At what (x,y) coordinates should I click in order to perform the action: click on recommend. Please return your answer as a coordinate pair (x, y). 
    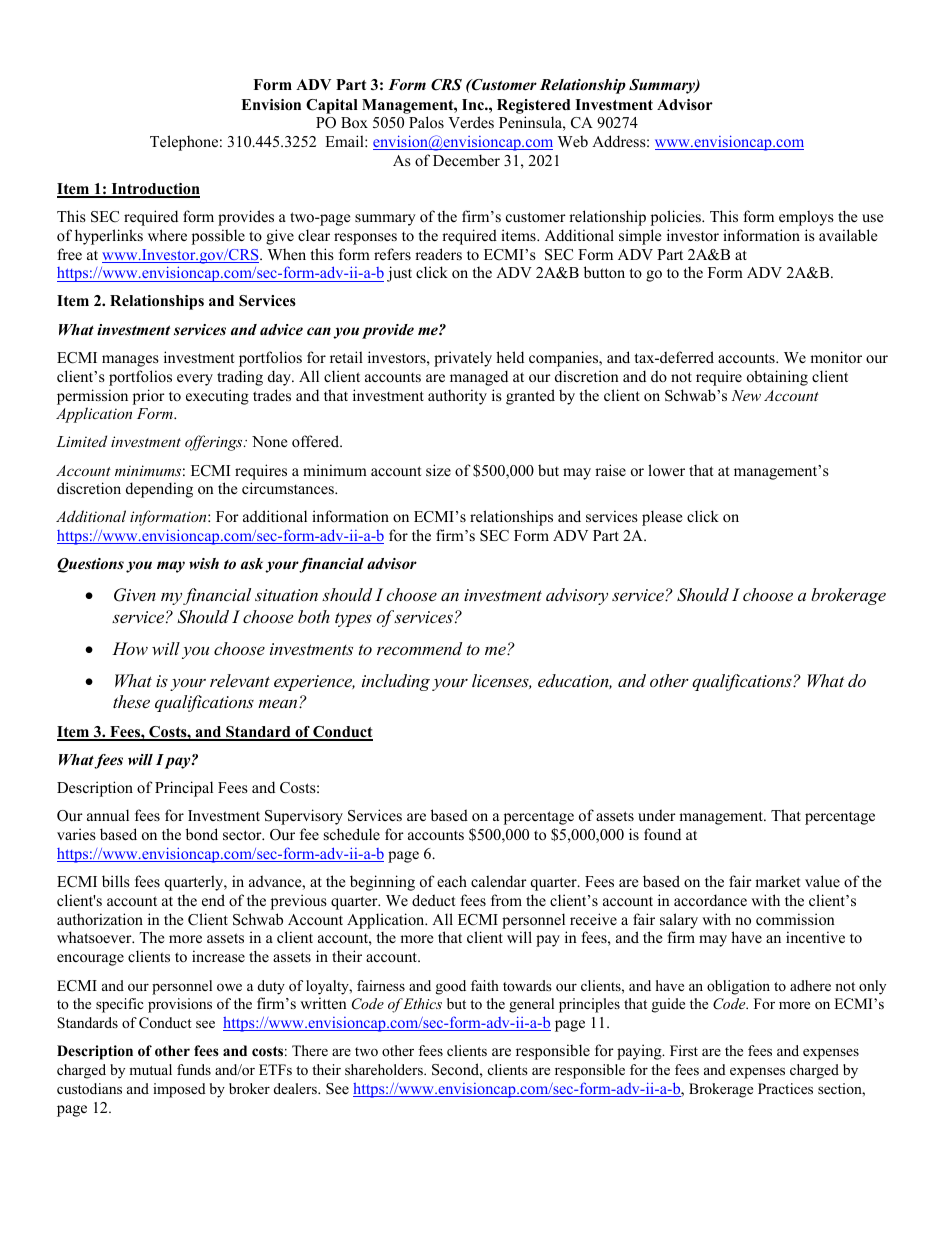
    Looking at the image, I should click on (419, 648).
